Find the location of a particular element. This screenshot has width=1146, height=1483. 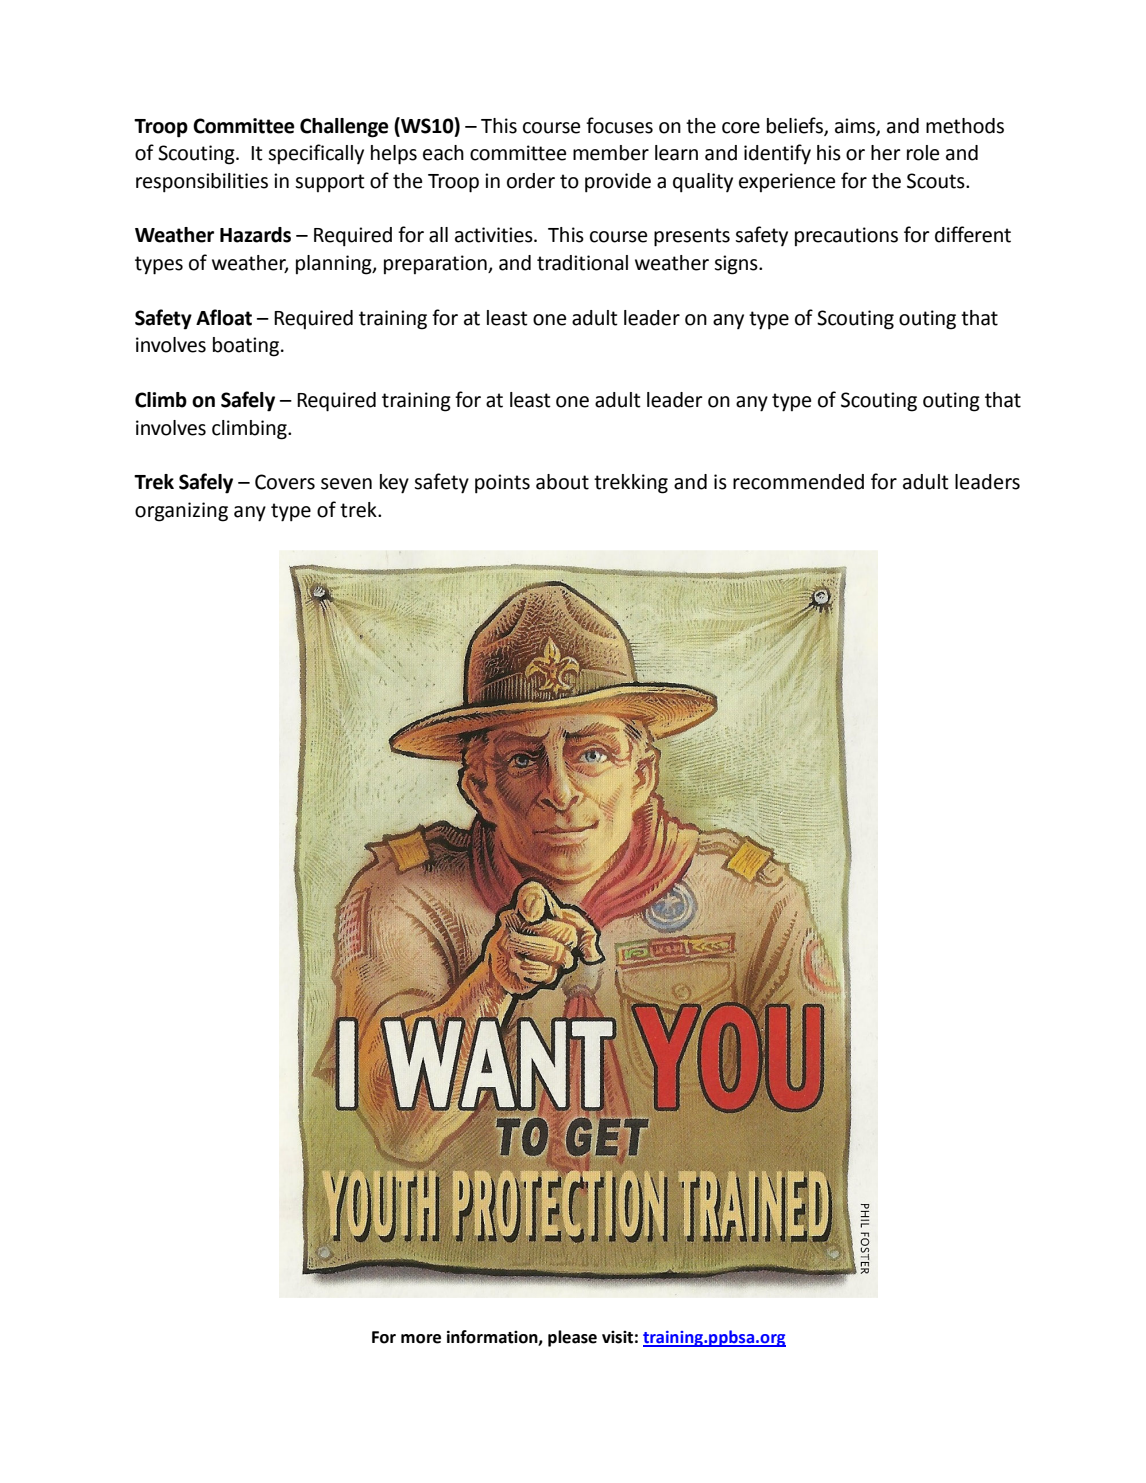

Covers is located at coordinates (285, 482).
